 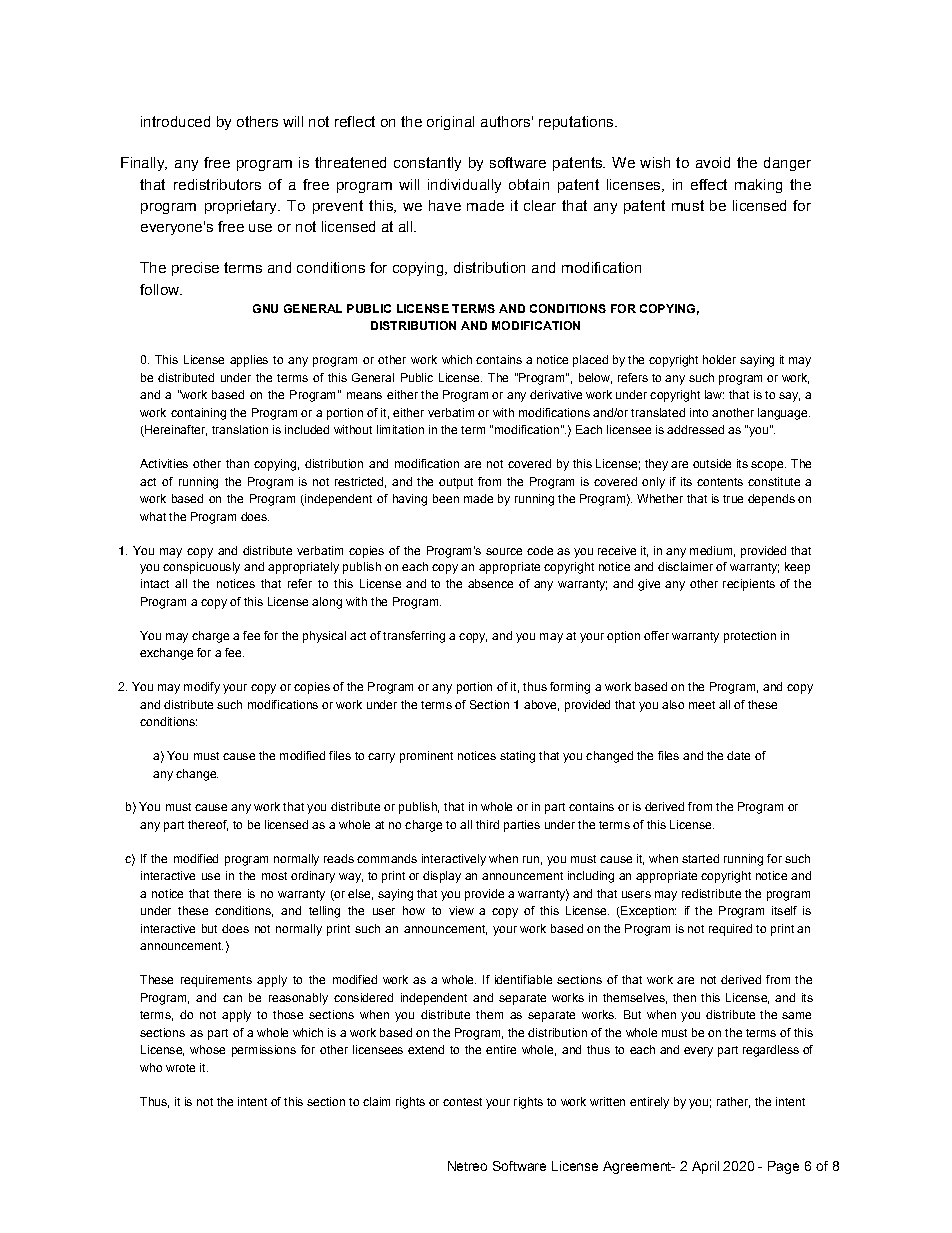 I want to click on wrote, so click(x=180, y=1068).
